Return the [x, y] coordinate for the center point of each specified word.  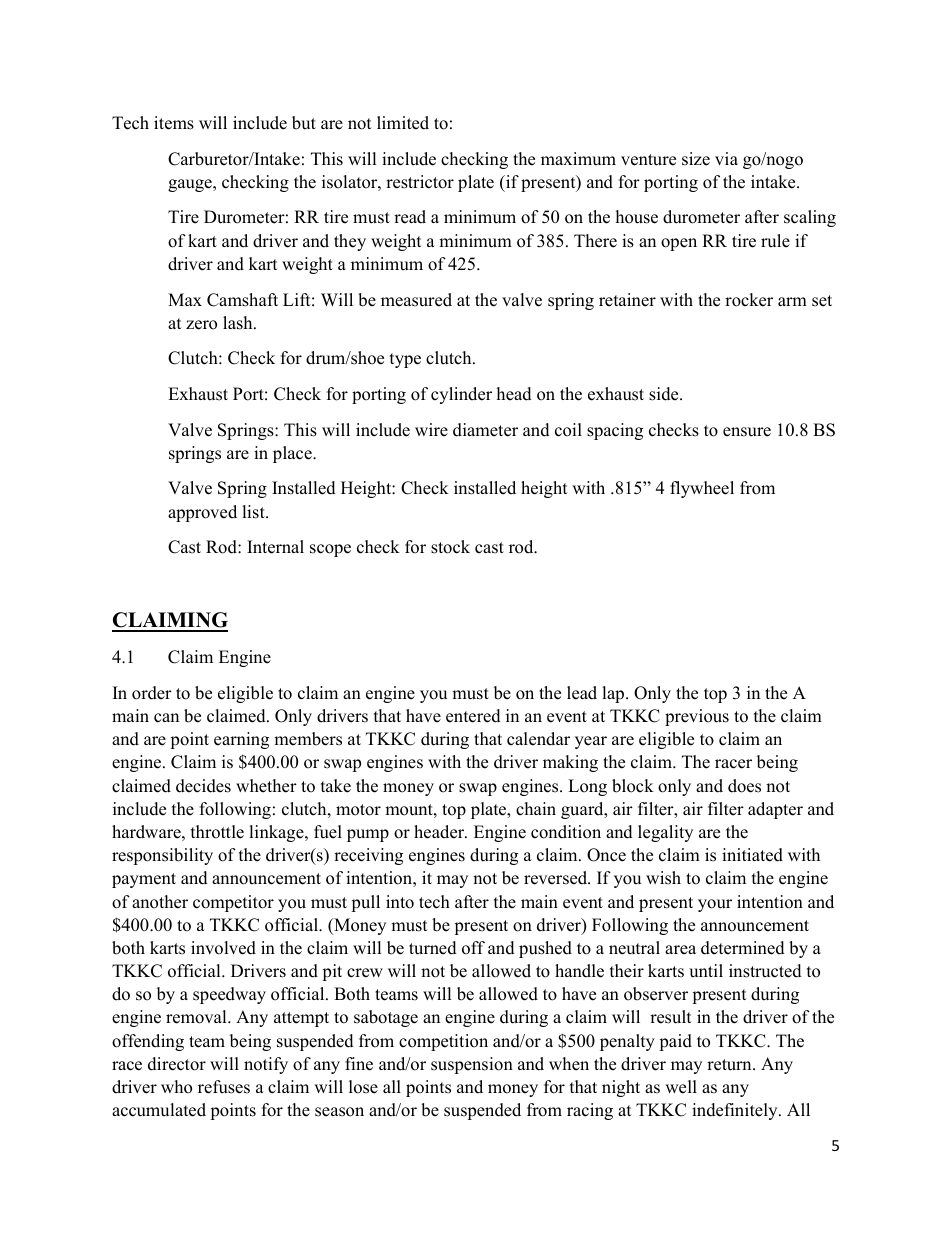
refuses [224, 1087]
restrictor [420, 182]
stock [450, 547]
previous [697, 717]
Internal [275, 547]
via [726, 158]
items [174, 123]
